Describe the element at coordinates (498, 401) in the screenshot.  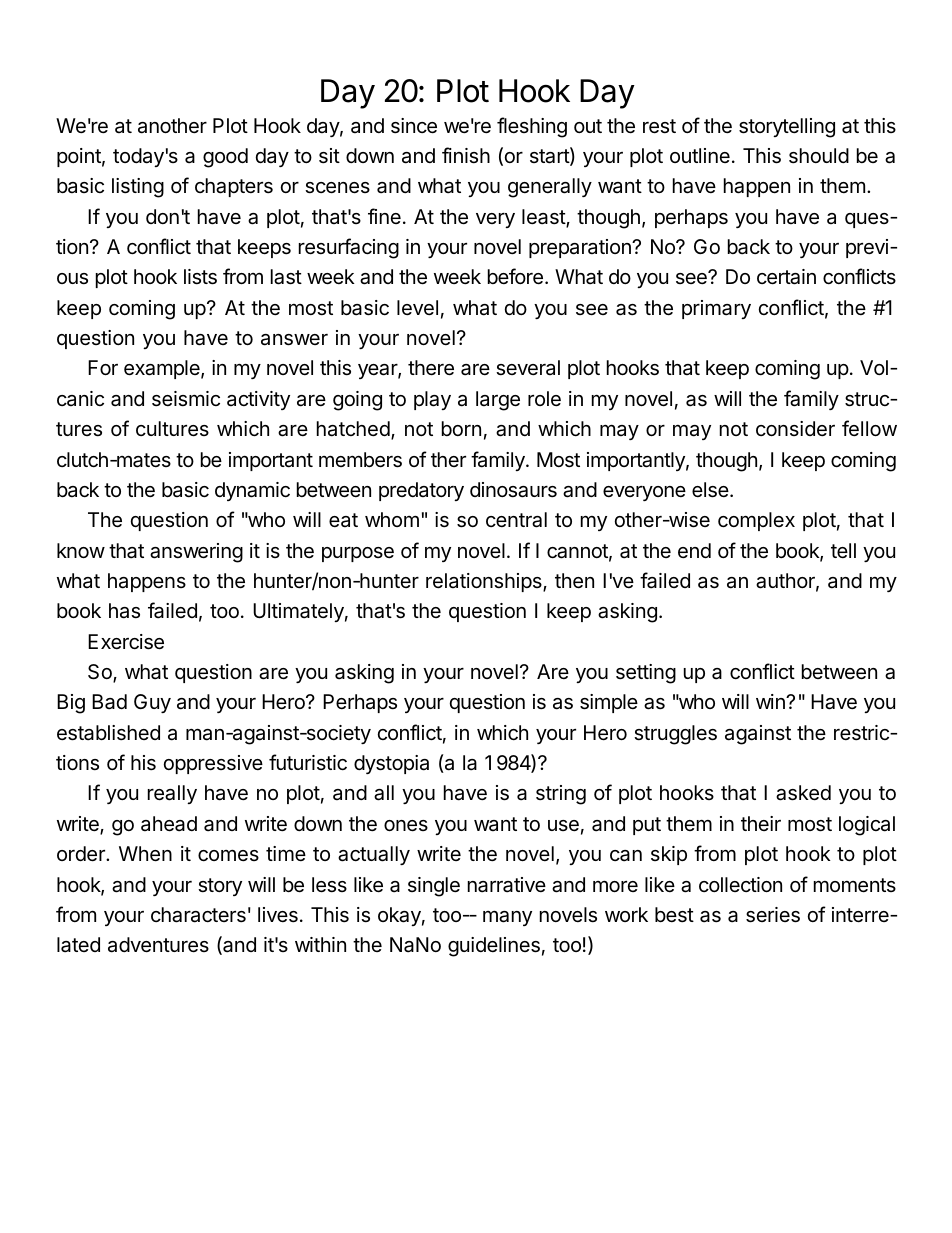
I see `large` at that location.
